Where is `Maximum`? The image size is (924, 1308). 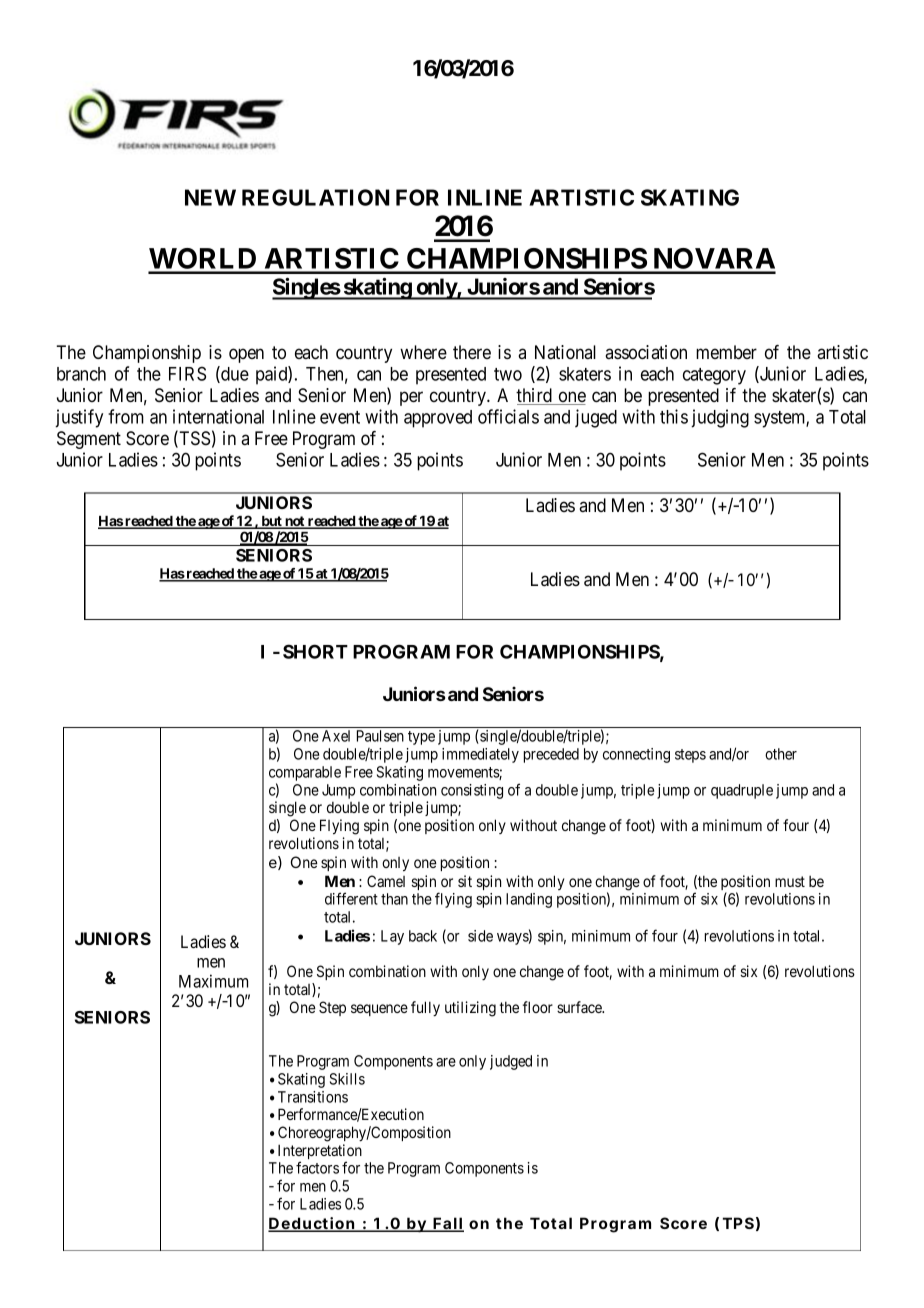 Maximum is located at coordinates (213, 981).
